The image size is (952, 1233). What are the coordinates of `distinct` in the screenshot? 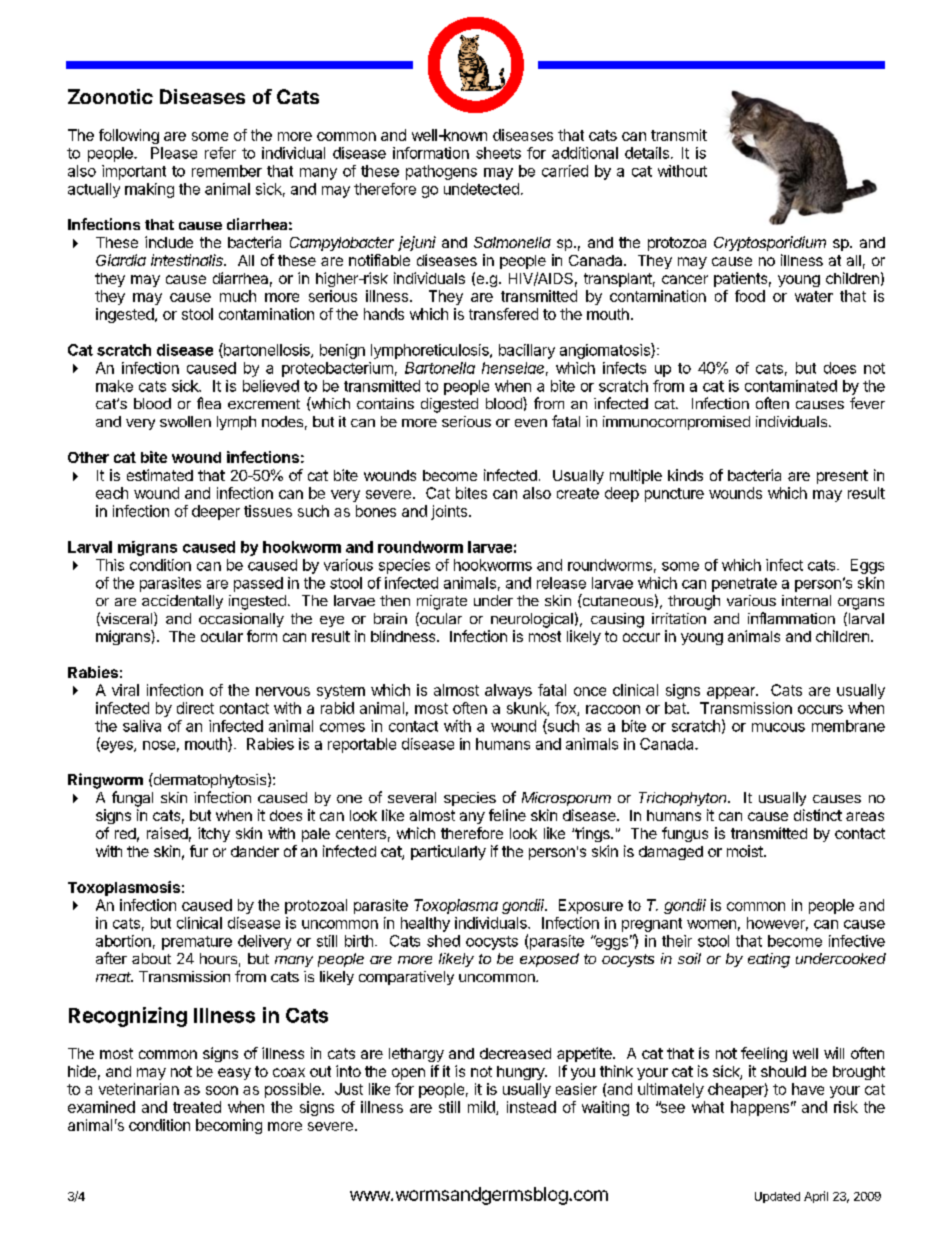 It's located at (818, 815).
